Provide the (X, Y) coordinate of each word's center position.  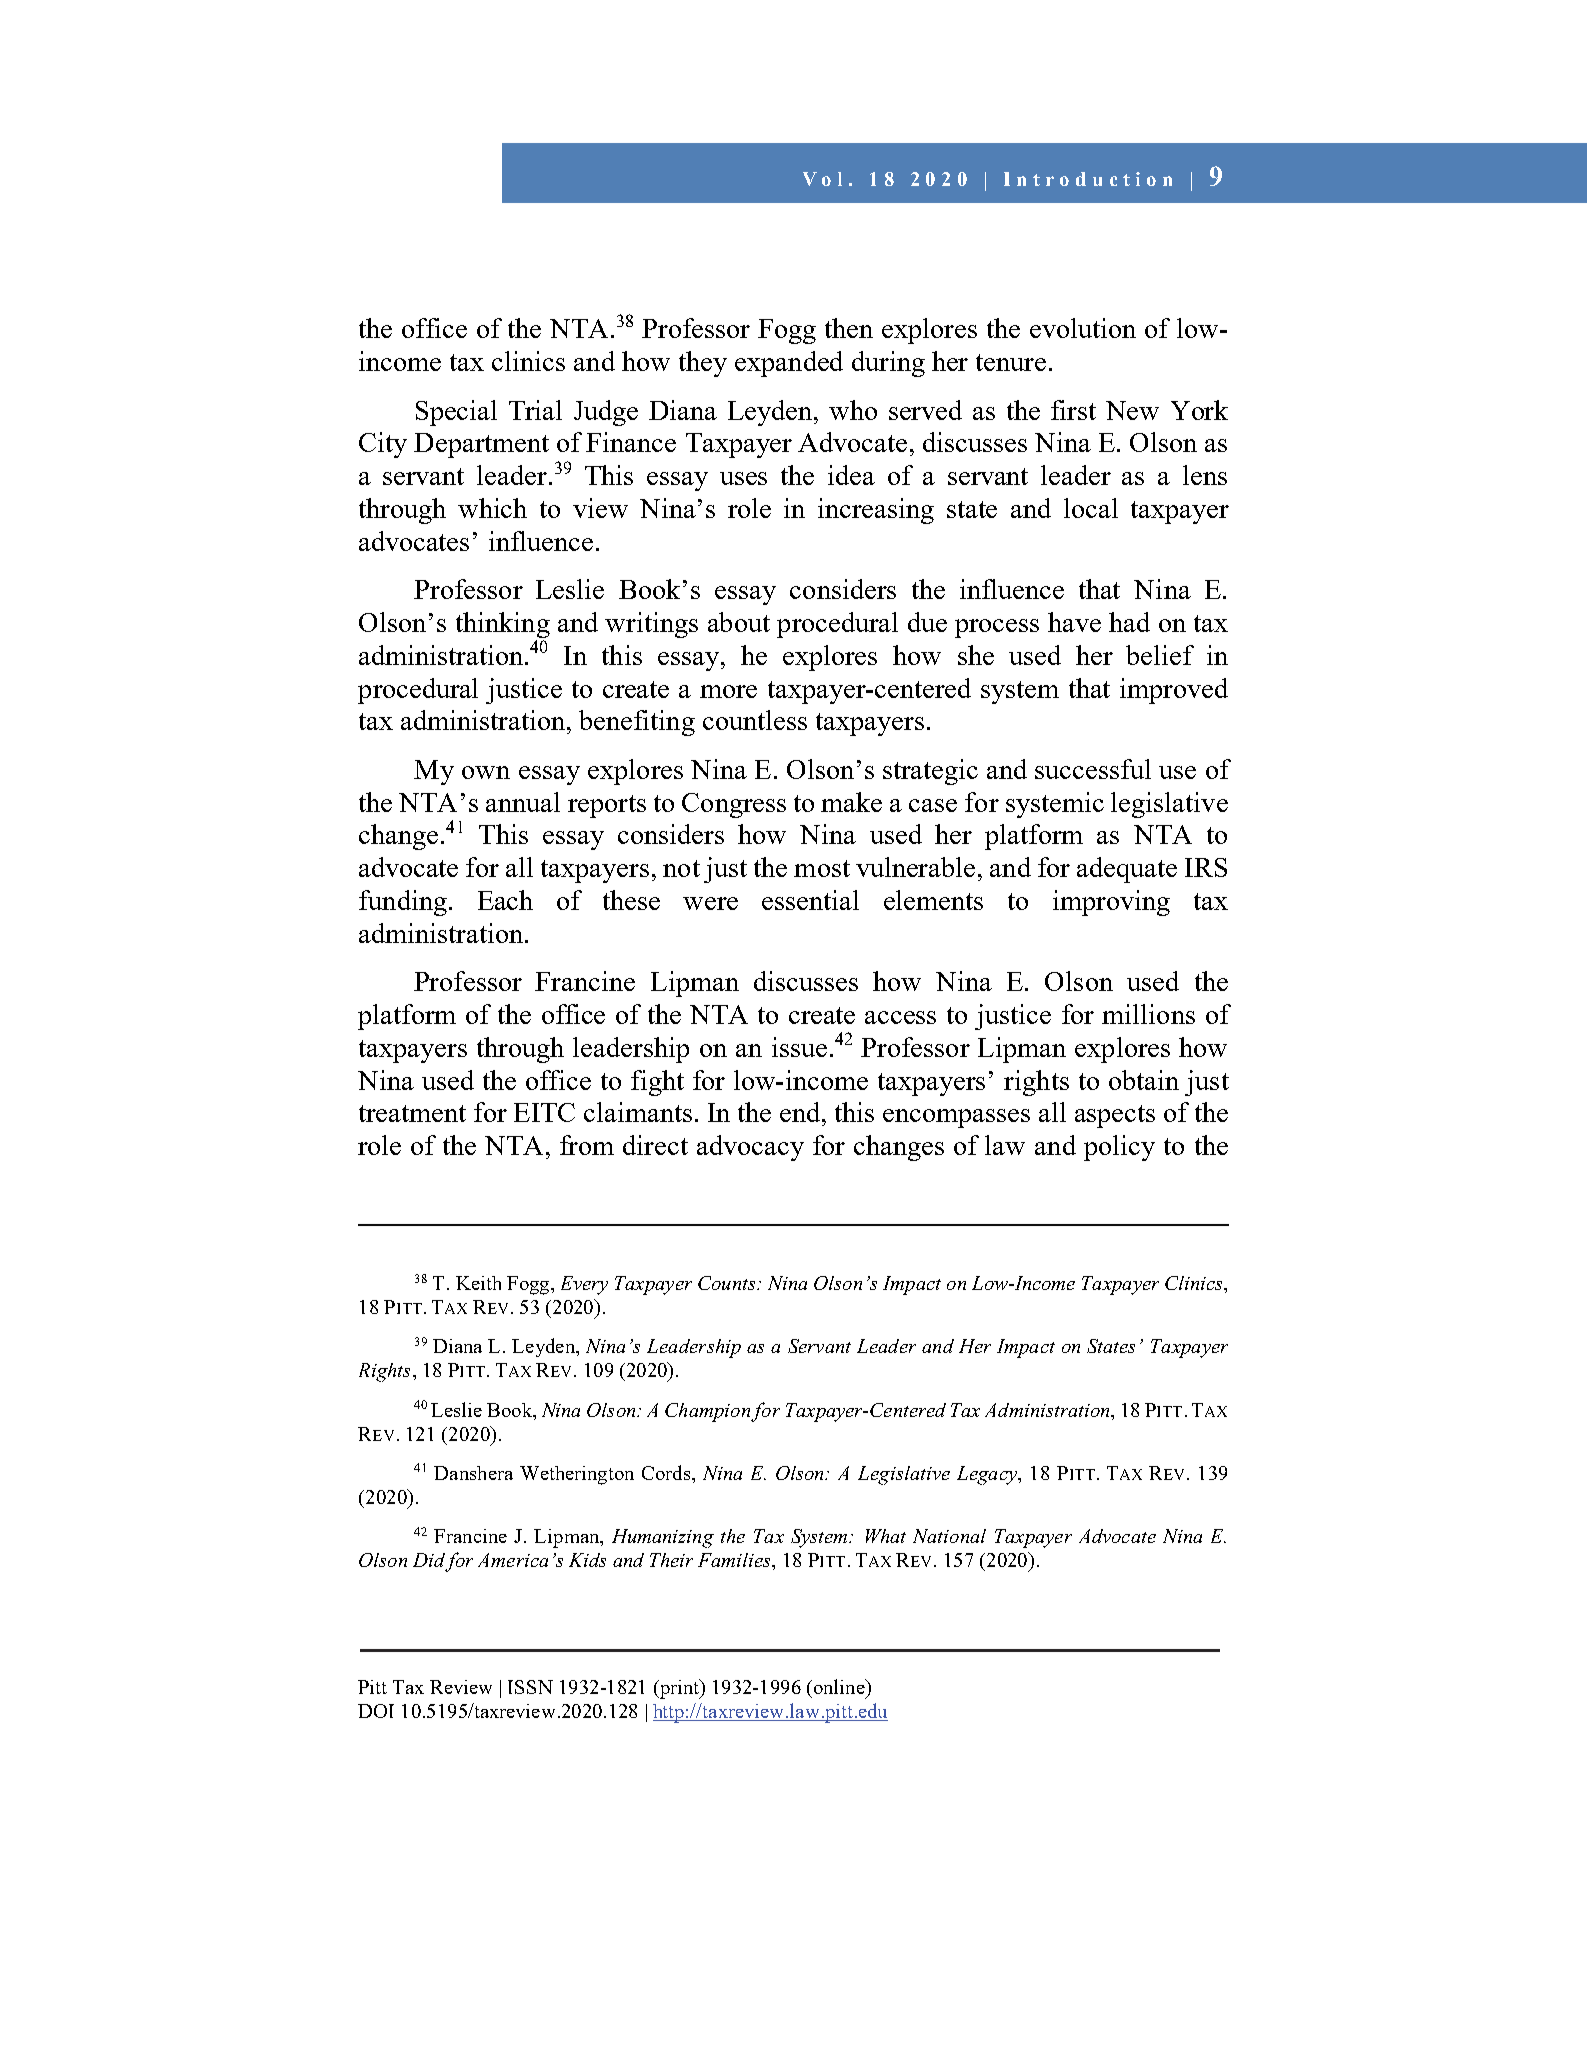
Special (456, 413)
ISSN (530, 1687)
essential (810, 900)
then (849, 328)
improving (1111, 903)
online (839, 1686)
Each (505, 900)
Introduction (1088, 179)
